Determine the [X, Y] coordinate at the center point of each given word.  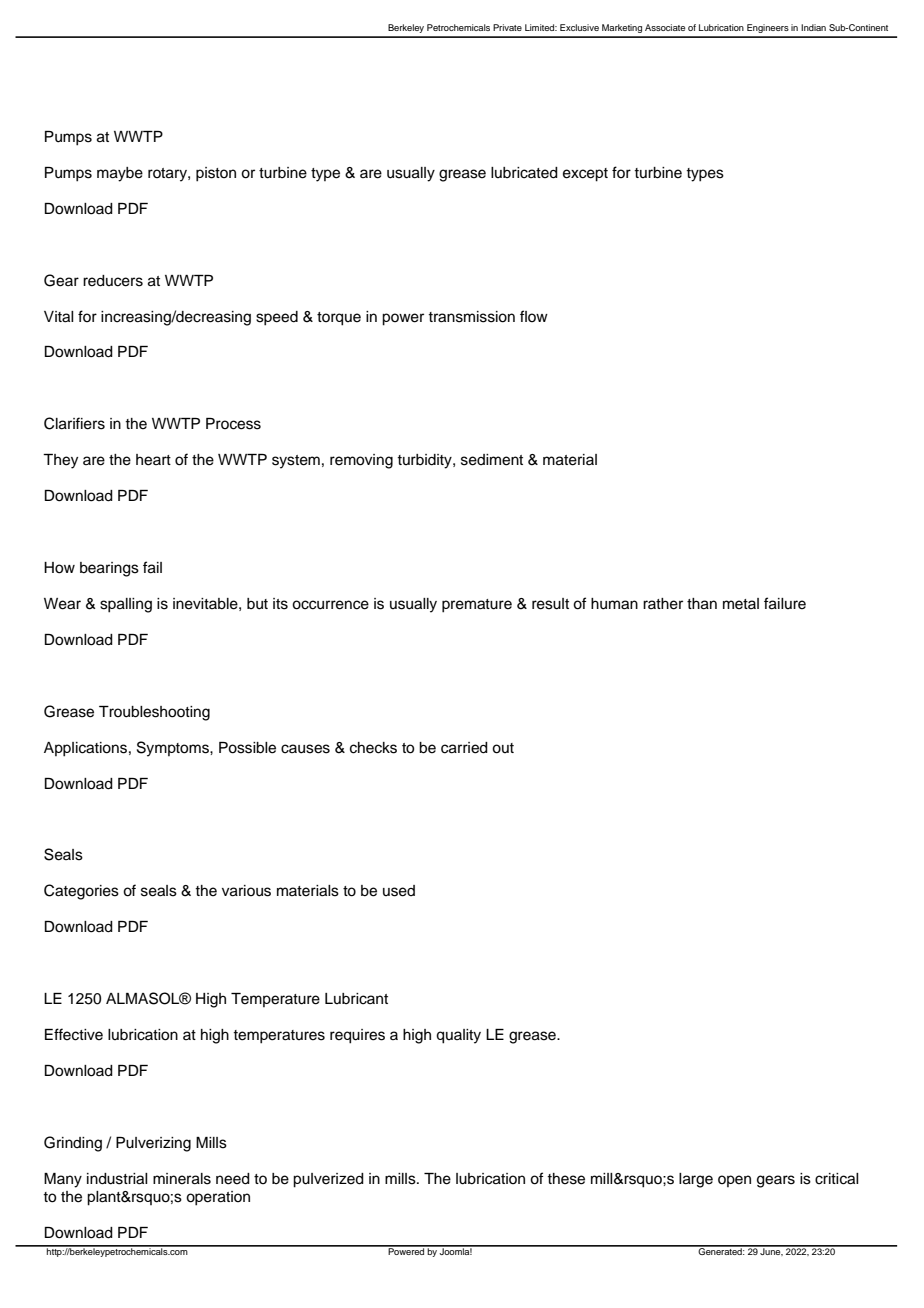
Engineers [768, 28]
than [702, 604]
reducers [113, 281]
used [399, 891]
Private [507, 27]
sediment [492, 460]
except [585, 175]
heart [153, 460]
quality [458, 1036]
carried [464, 748]
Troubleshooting [154, 713]
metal [741, 604]
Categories [81, 892]
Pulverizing [153, 1144]
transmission [471, 317]
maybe [120, 174]
